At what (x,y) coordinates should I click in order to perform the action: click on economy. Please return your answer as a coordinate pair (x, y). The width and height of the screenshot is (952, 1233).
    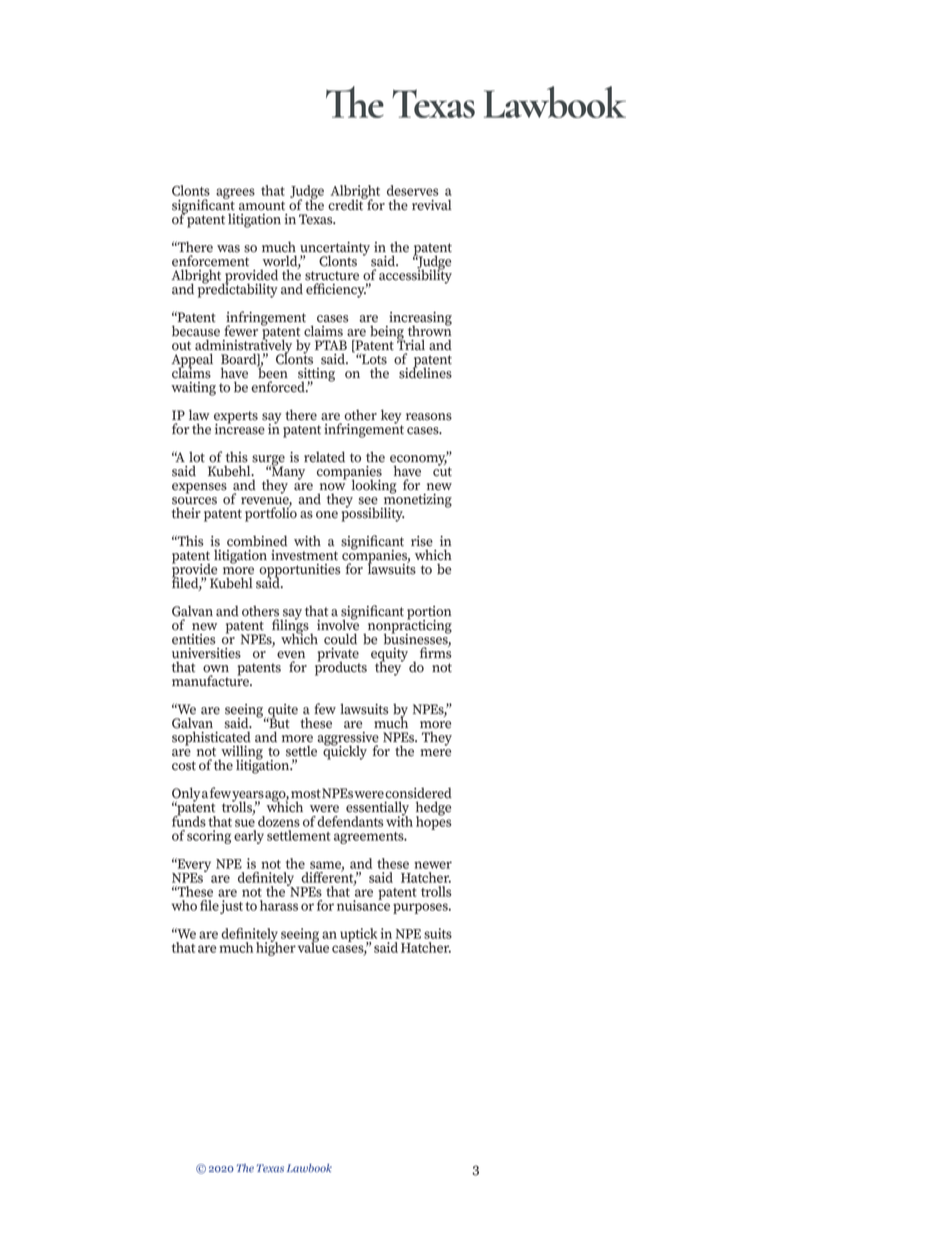
    Looking at the image, I should click on (419, 460).
